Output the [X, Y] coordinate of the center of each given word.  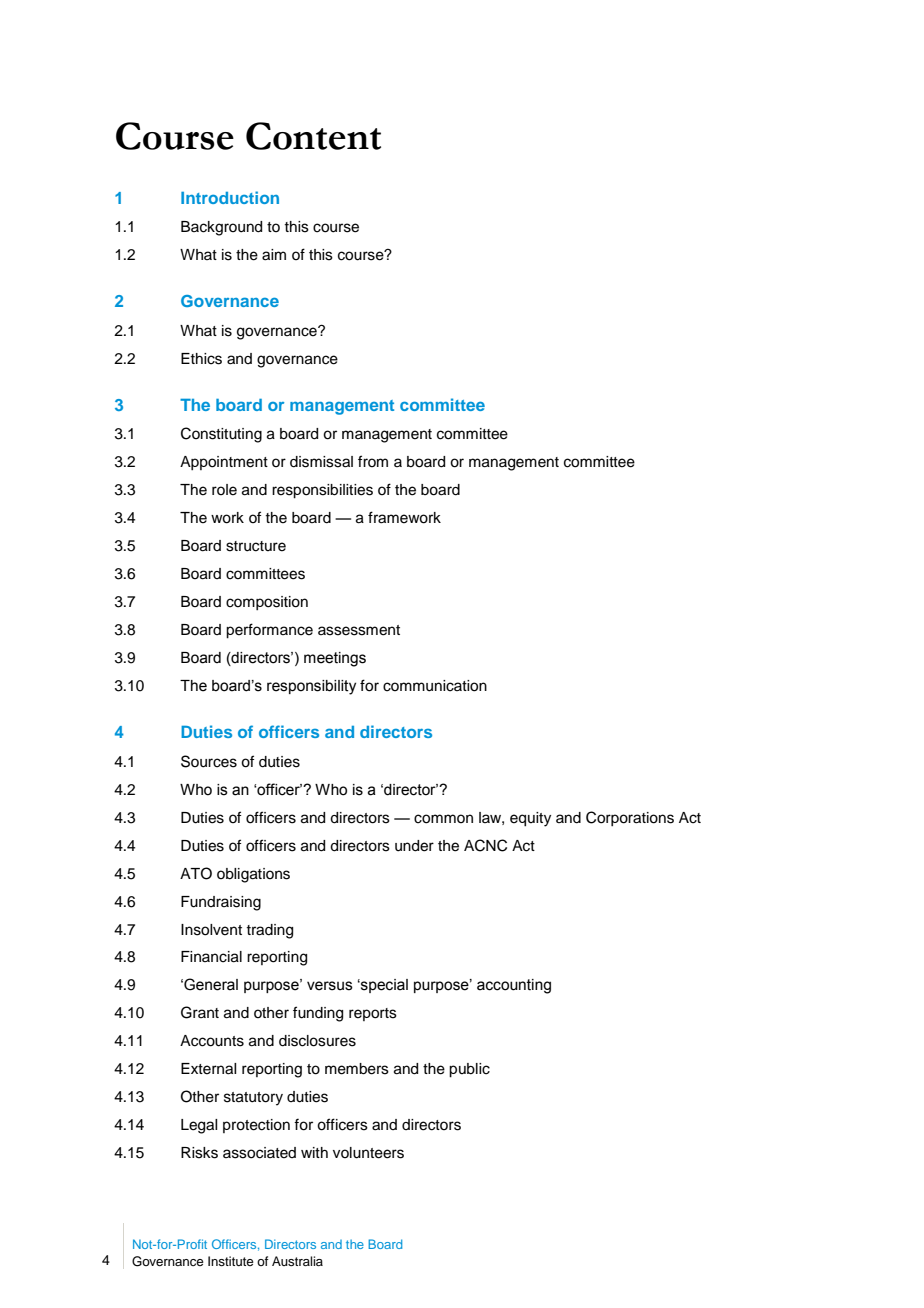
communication [435, 686]
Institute [231, 1261]
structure [256, 546]
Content [313, 136]
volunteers [368, 1153]
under [414, 846]
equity [530, 819]
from [373, 461]
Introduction [230, 197]
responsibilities [322, 491]
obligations [253, 875]
